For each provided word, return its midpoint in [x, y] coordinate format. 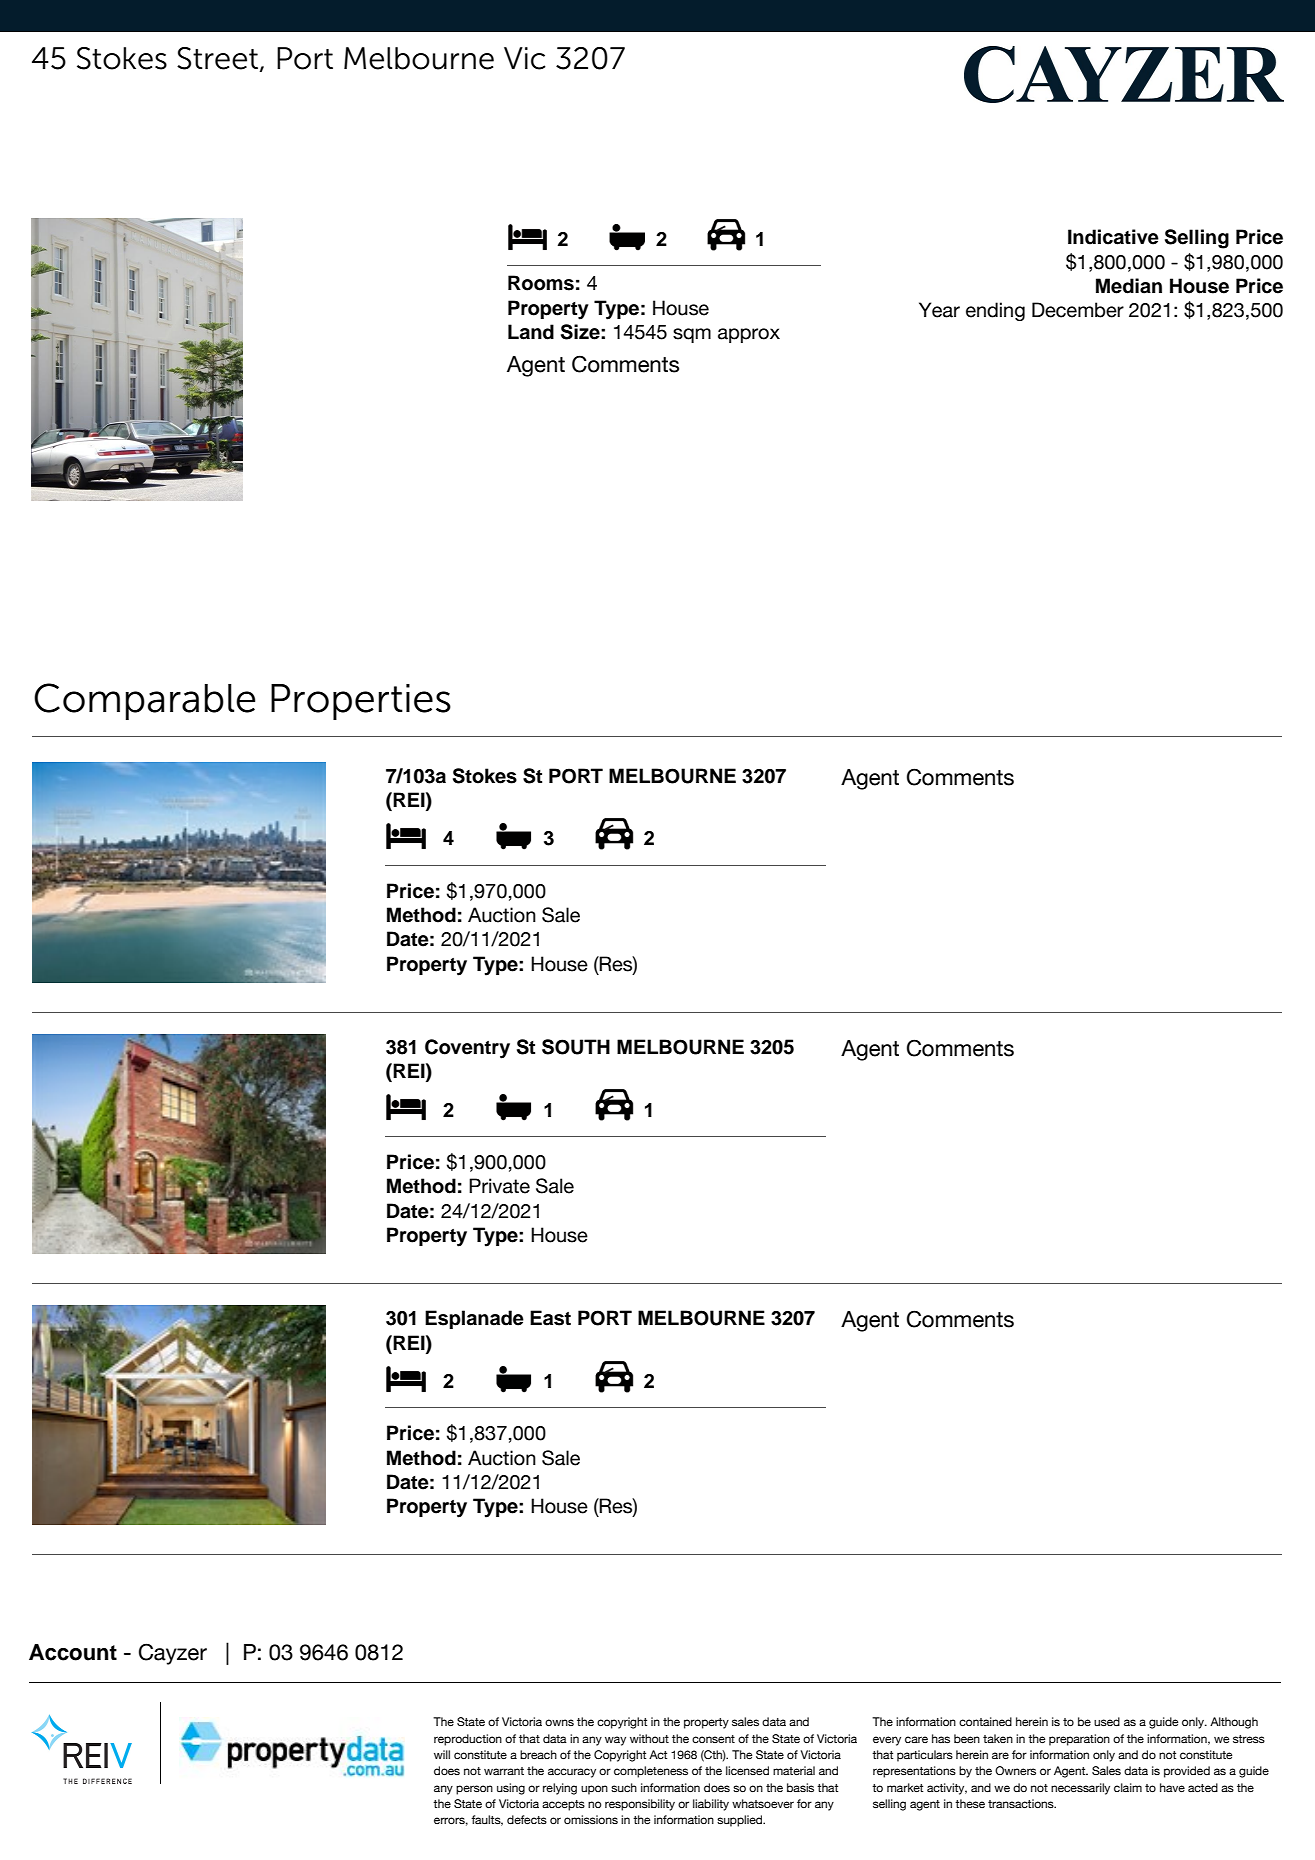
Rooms [541, 283]
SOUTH [576, 1047]
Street [217, 58]
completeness [651, 1772]
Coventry [467, 1049]
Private [499, 1186]
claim [1128, 1787]
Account [73, 1652]
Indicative [1113, 237]
